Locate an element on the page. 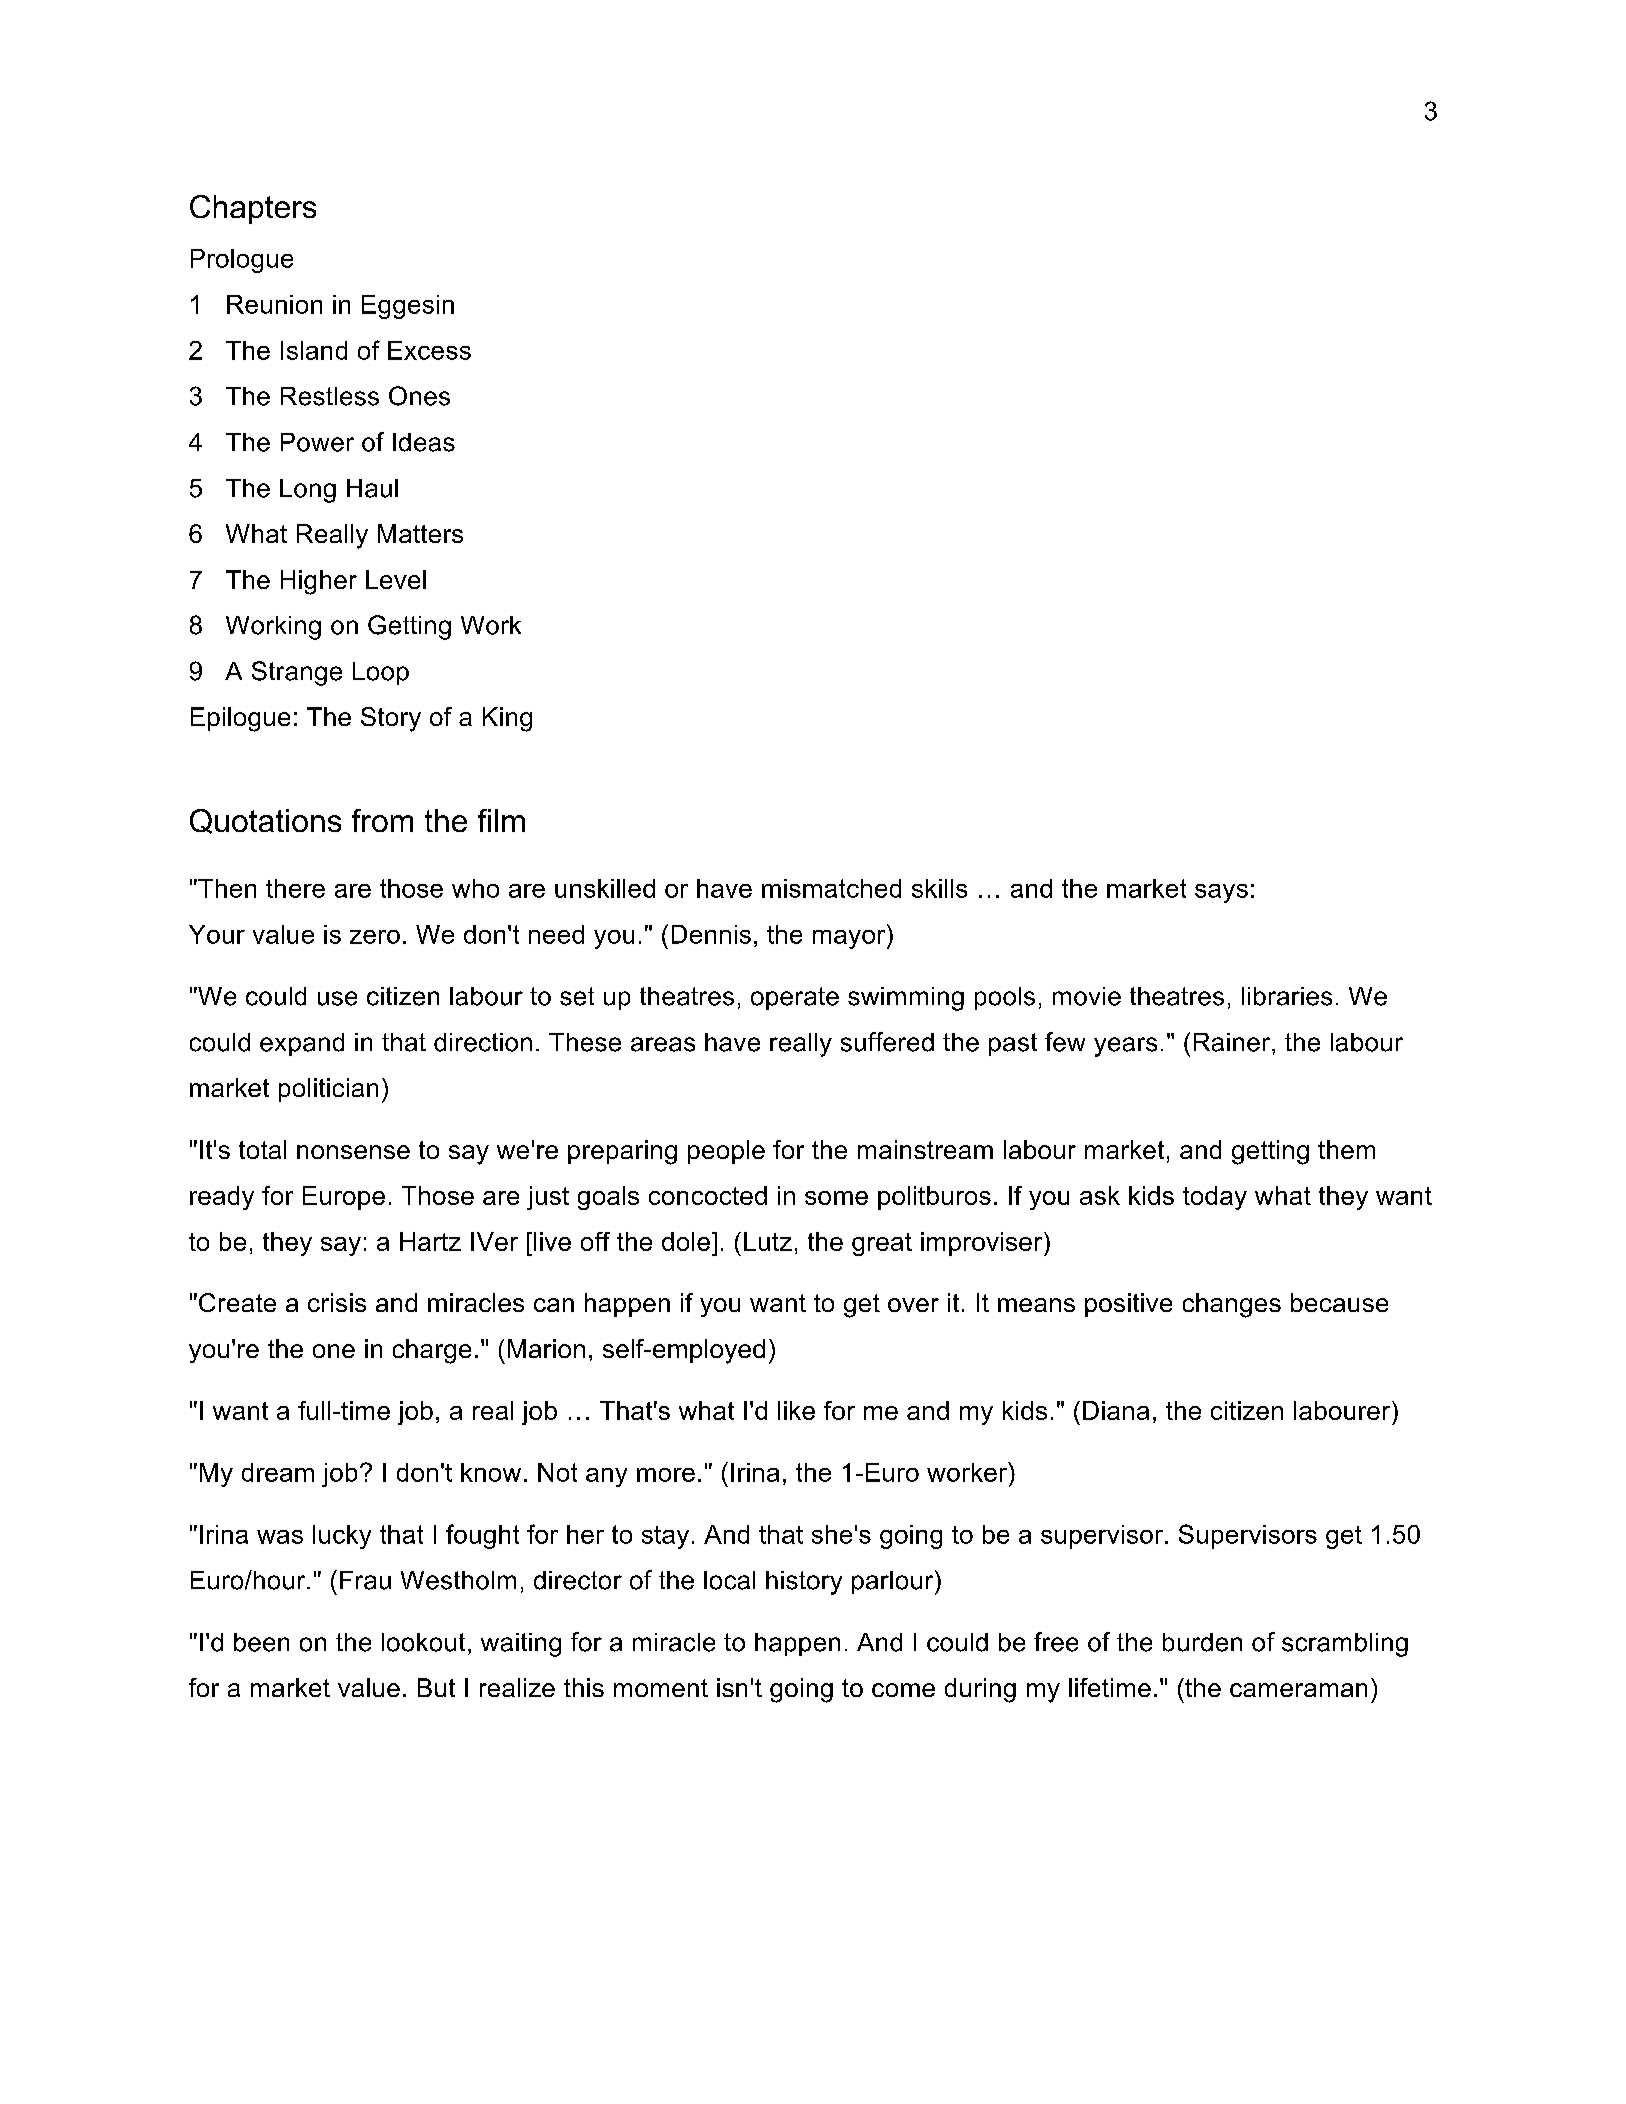  lookout is located at coordinates (423, 1642).
